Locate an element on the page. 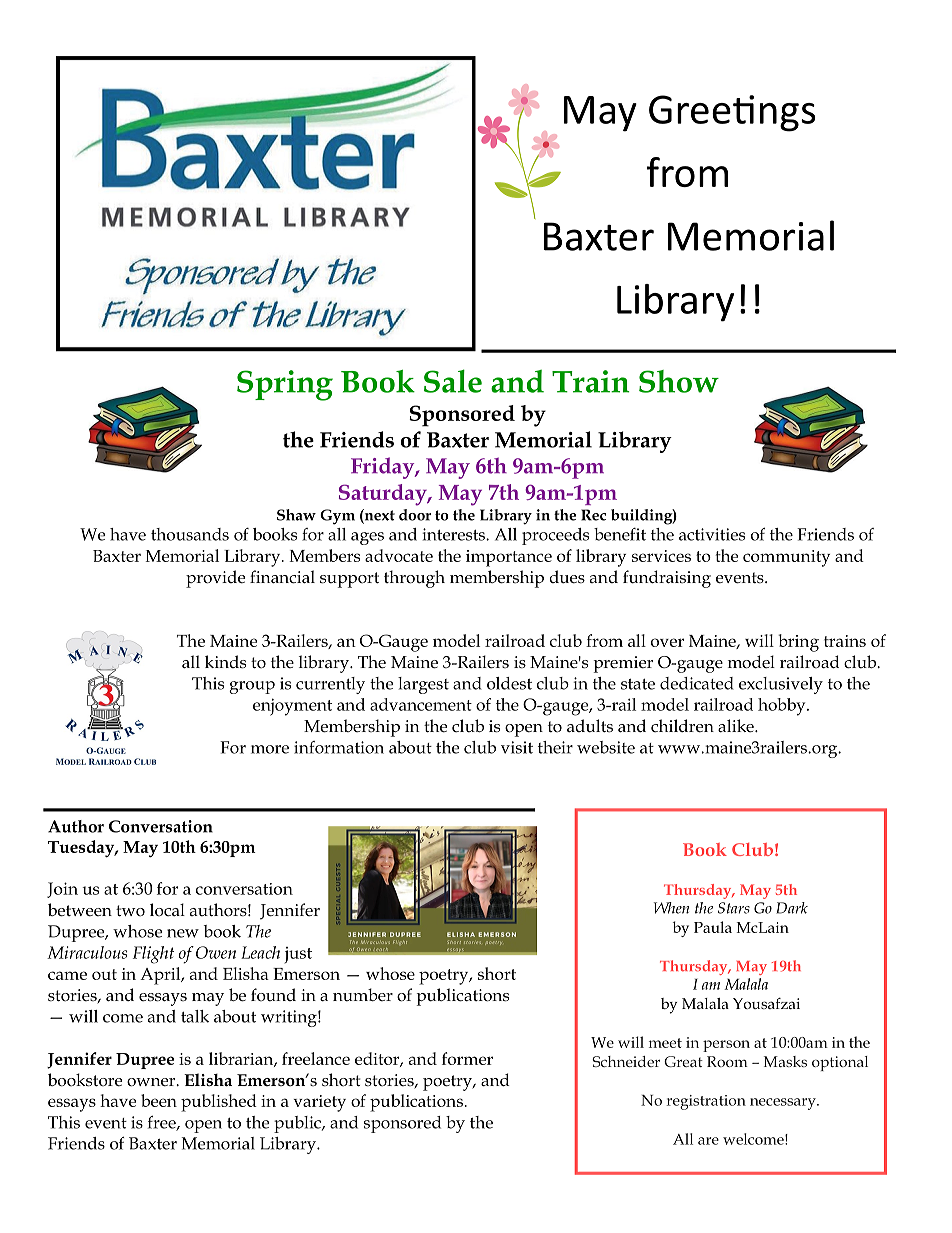 The width and height of the document is (952, 1233). activities is located at coordinates (712, 534).
